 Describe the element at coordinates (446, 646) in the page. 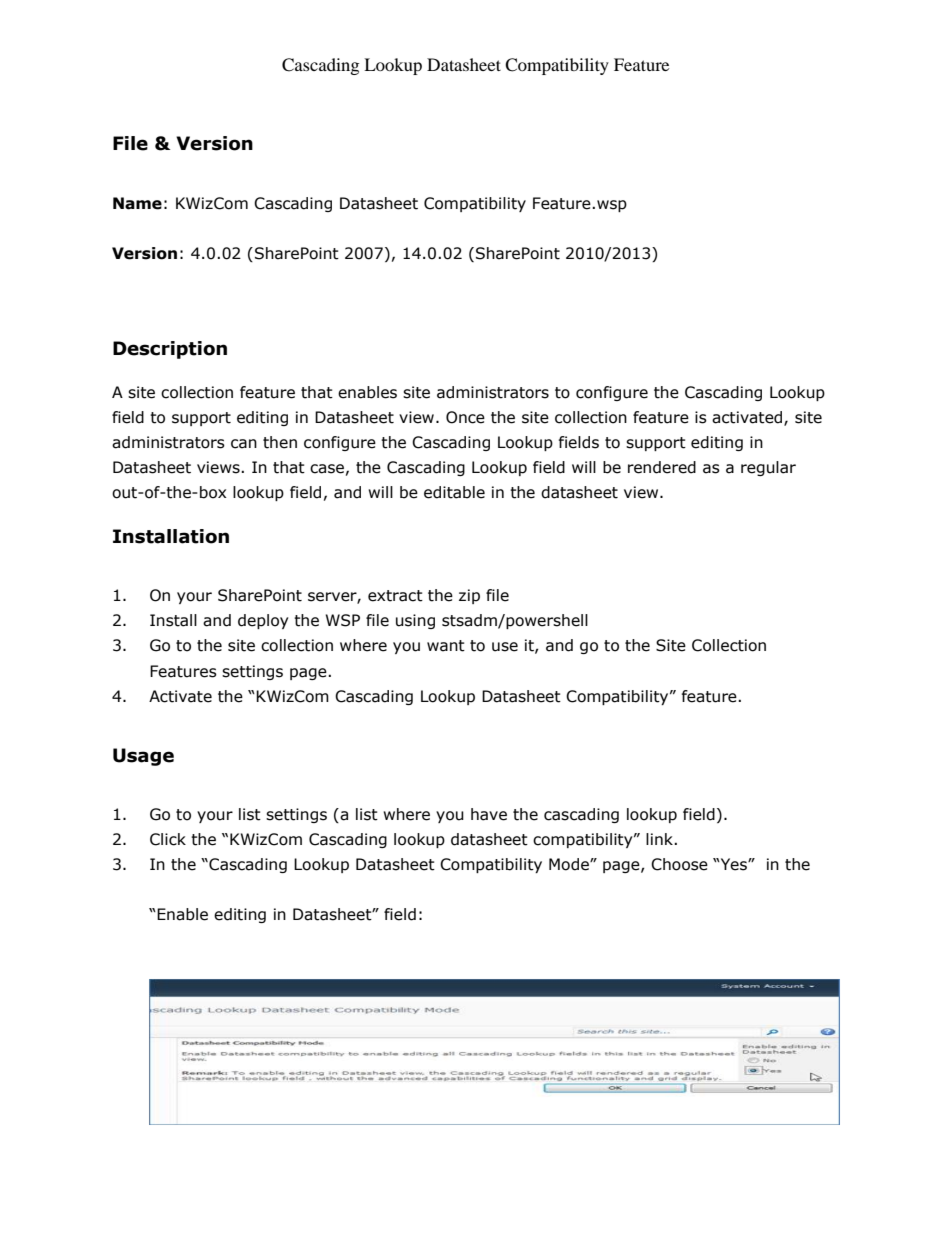

I see `want` at that location.
